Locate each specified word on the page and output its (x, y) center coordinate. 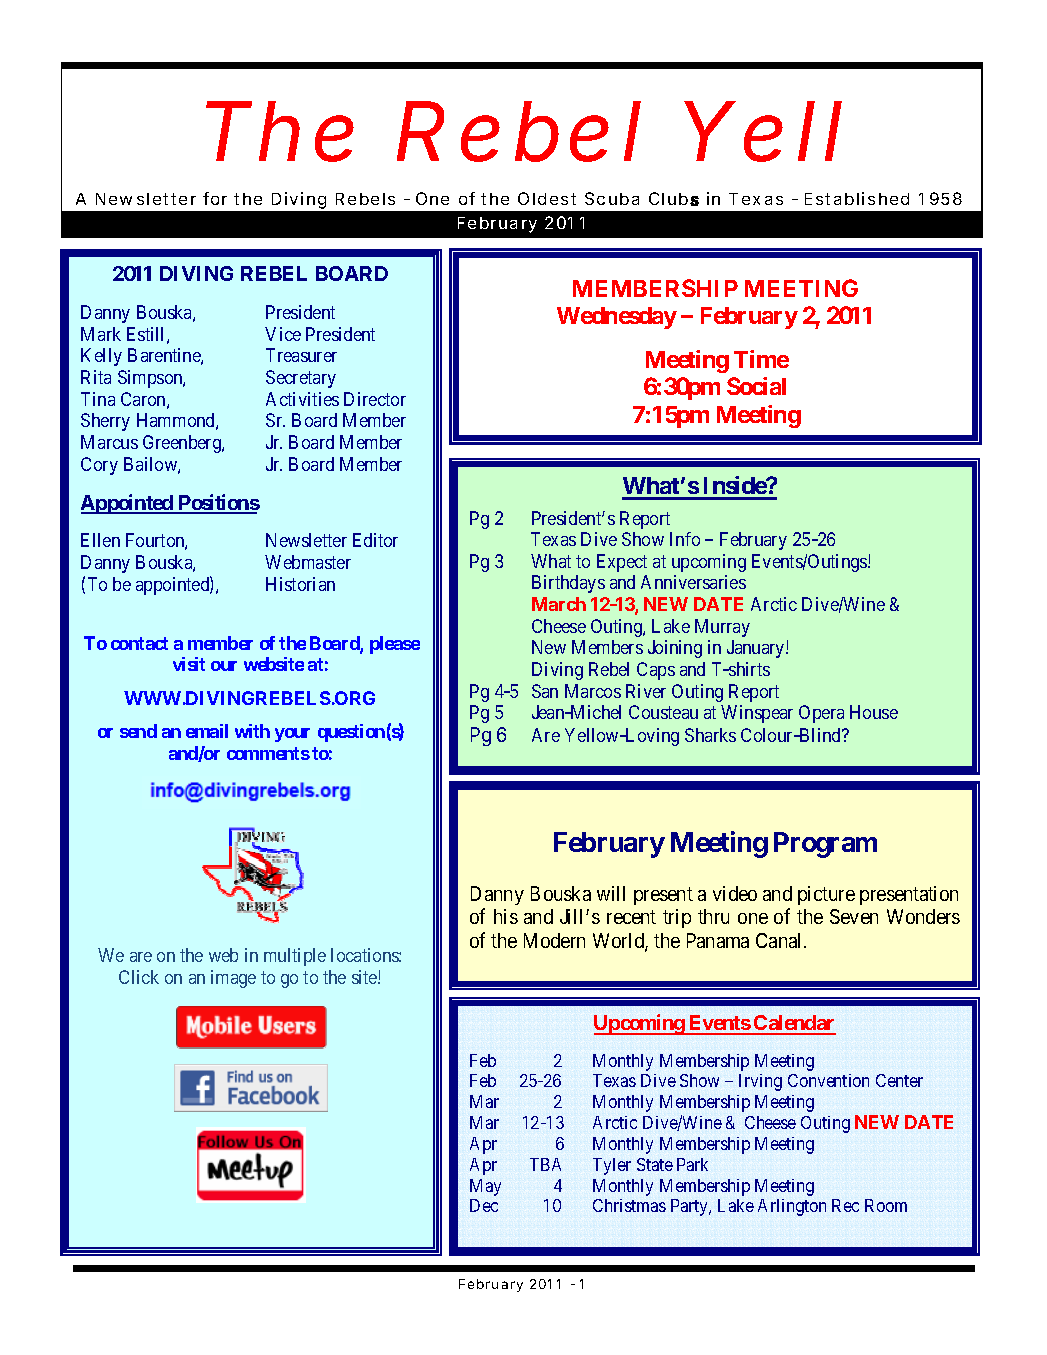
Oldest (547, 198)
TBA (545, 1164)
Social (756, 386)
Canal (780, 940)
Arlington (792, 1207)
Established (857, 198)
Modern (554, 940)
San (545, 691)
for (215, 198)
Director (375, 399)
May (485, 1187)
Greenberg (183, 444)
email (207, 731)
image (233, 979)
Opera (821, 714)
